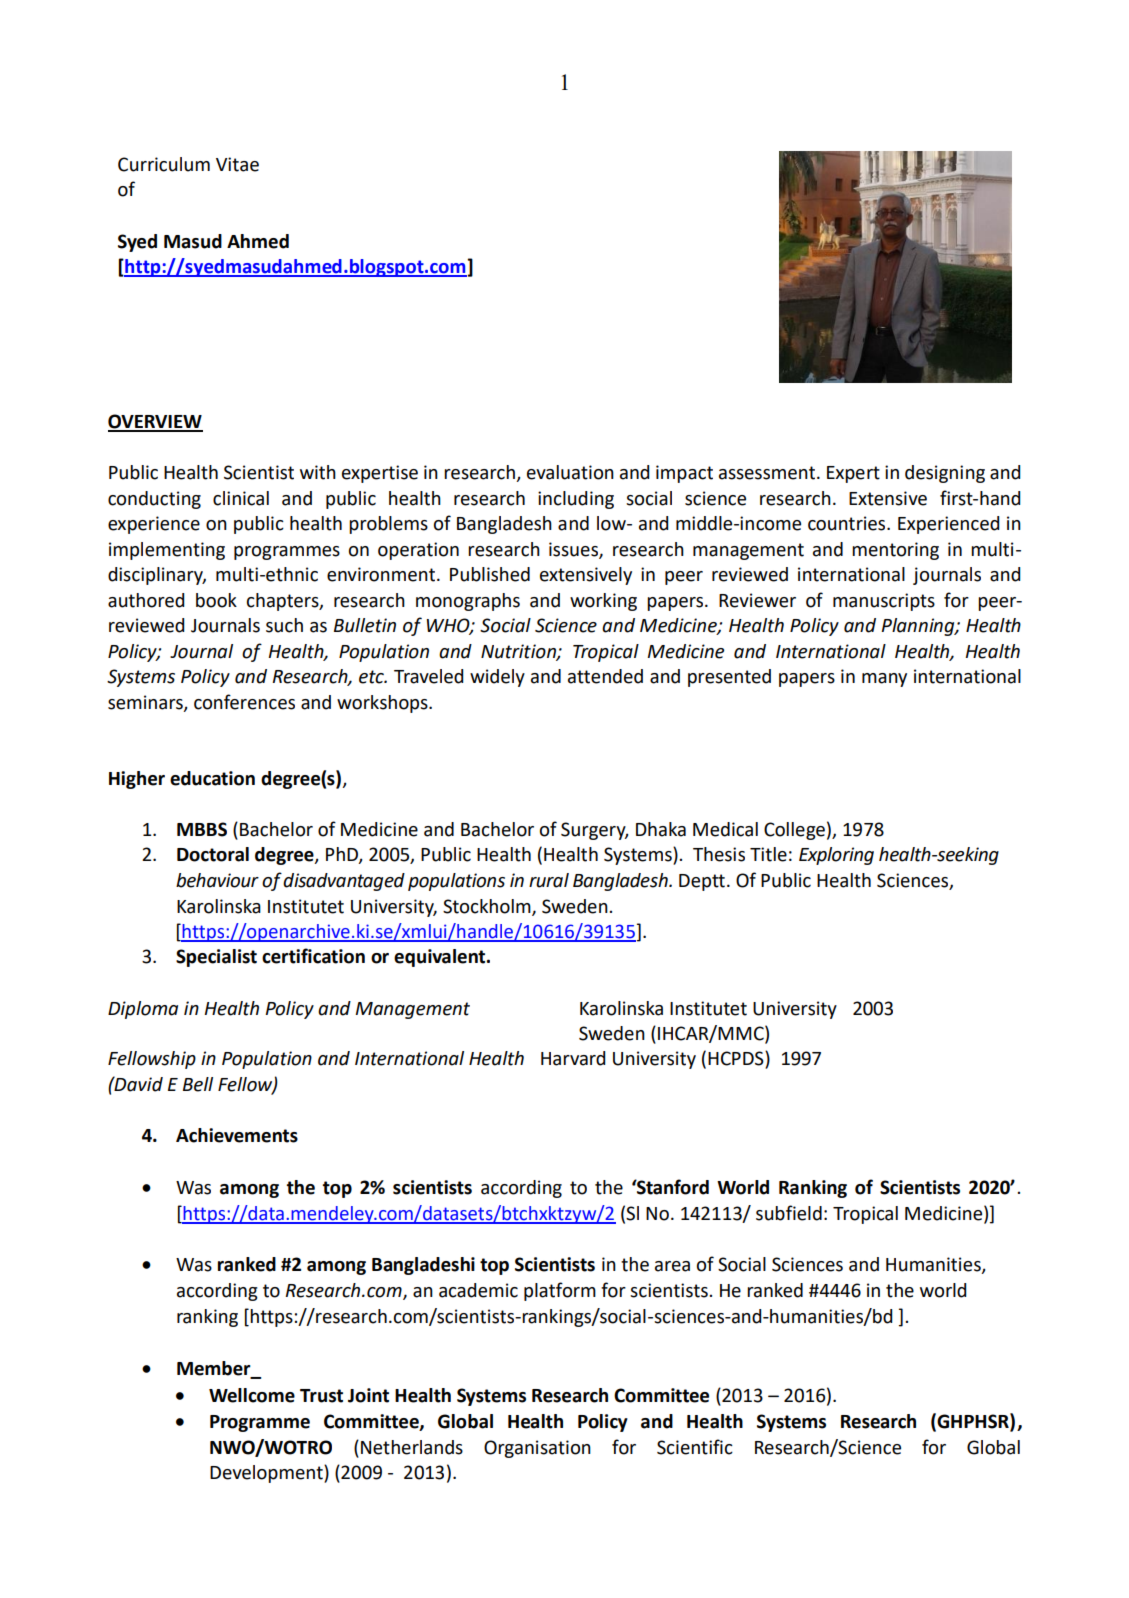  Describe the element at coordinates (789, 1213) in the screenshot. I see `subfield` at that location.
